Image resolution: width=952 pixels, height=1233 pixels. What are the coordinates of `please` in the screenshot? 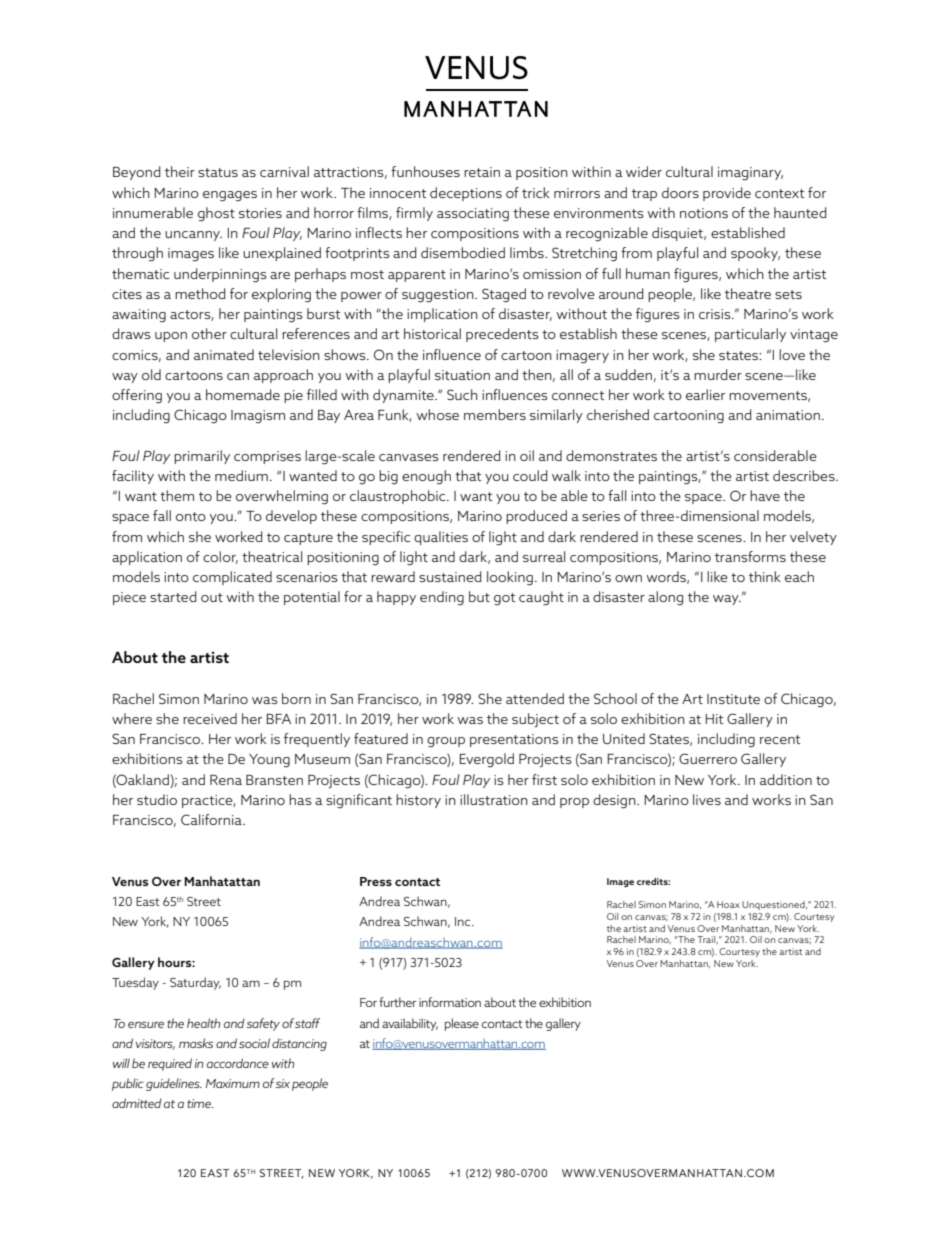 It's located at (462, 1024).
